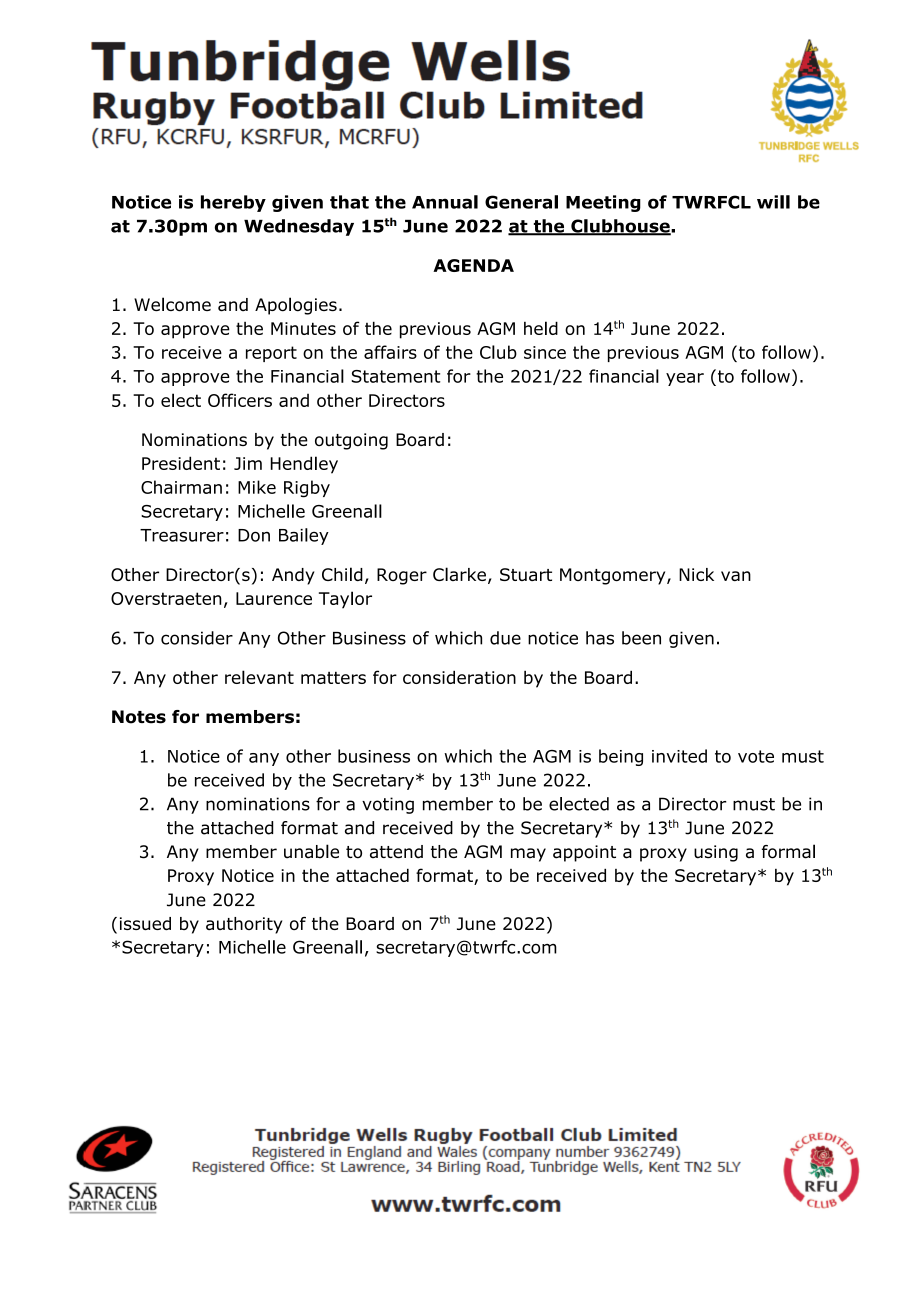  I want to click on hereby, so click(233, 203).
